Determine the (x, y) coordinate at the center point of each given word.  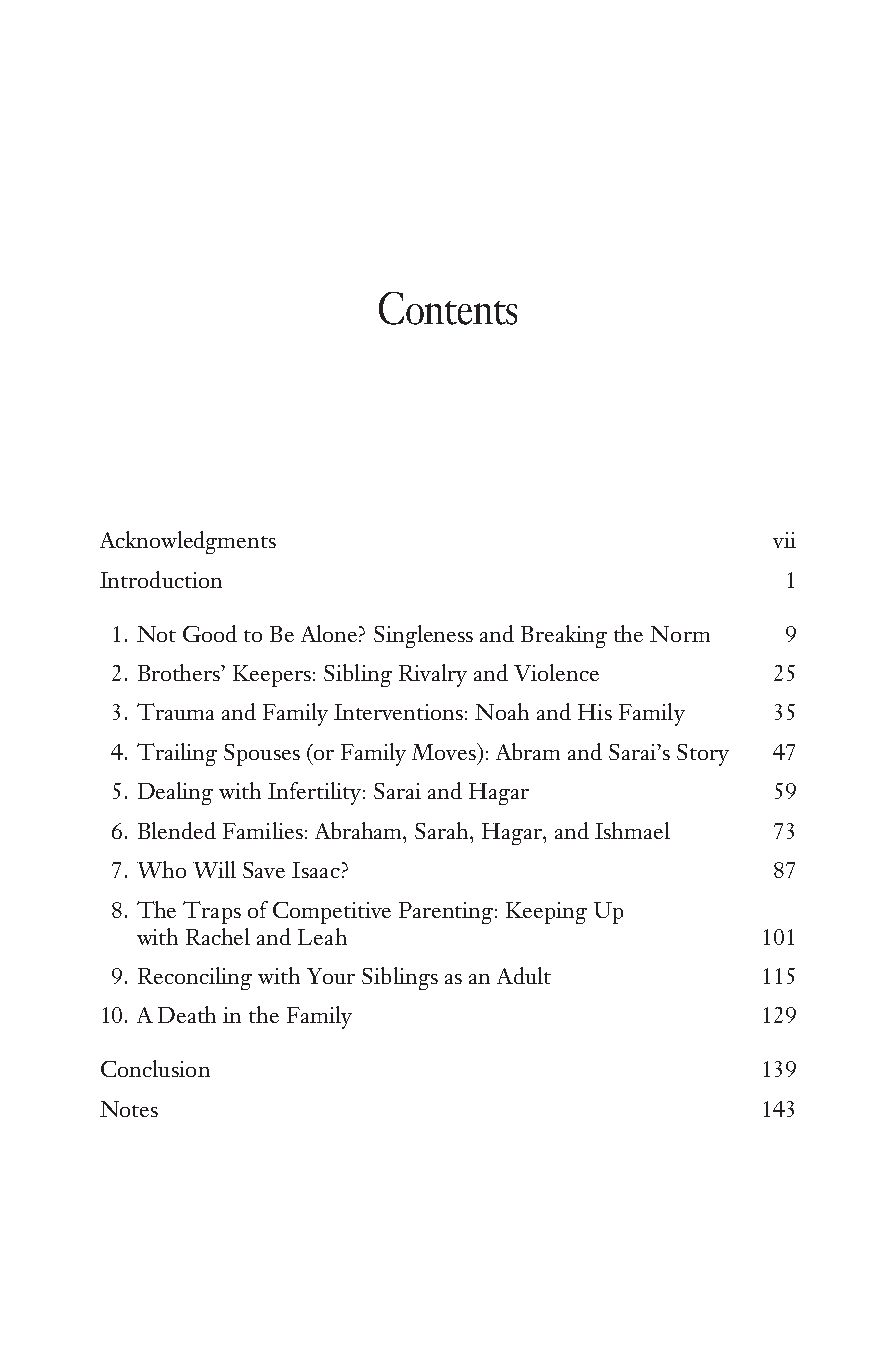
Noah (502, 711)
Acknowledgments (188, 542)
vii (784, 540)
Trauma (175, 711)
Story (703, 755)
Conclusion (155, 1068)
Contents (448, 308)
